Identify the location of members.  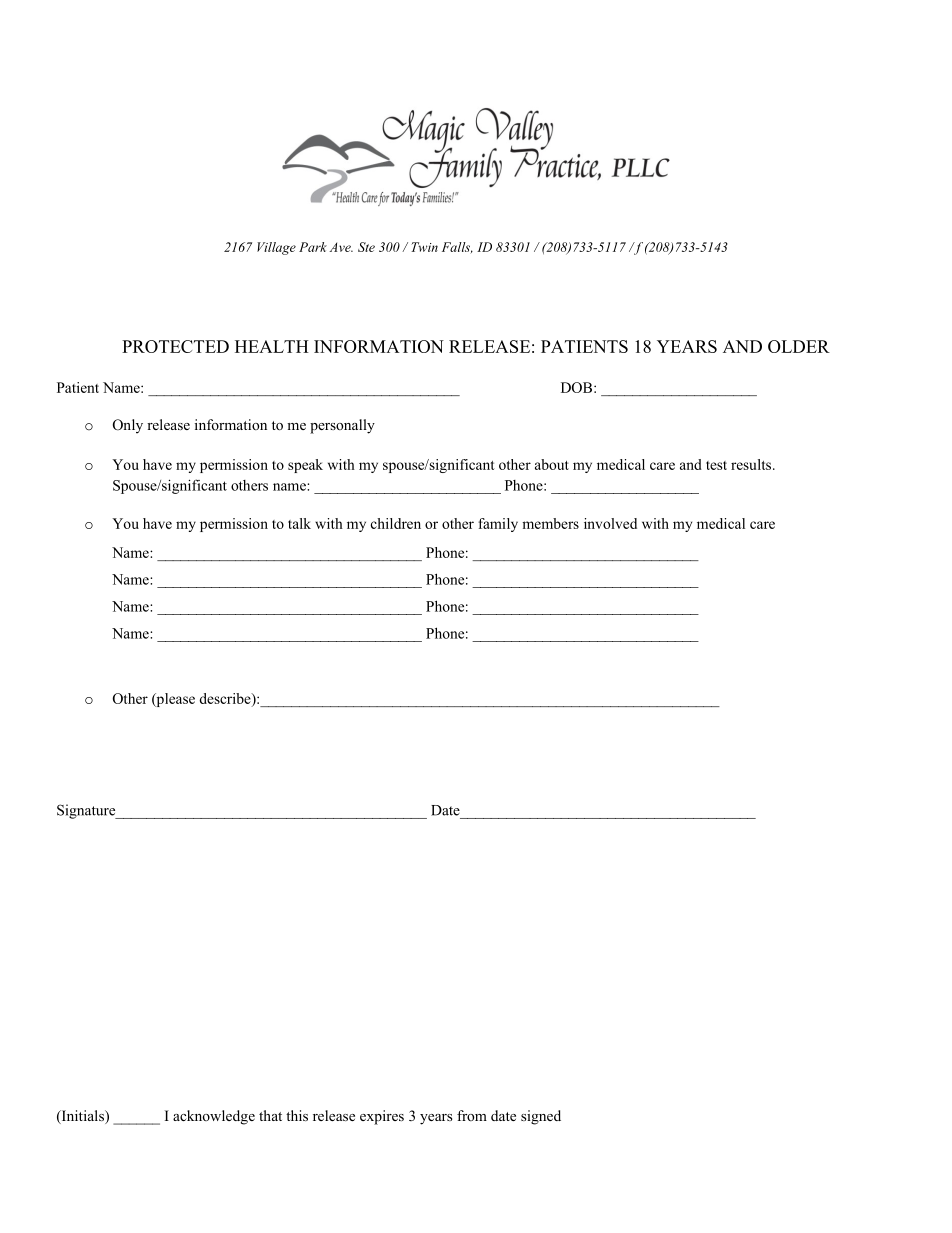
(550, 523).
